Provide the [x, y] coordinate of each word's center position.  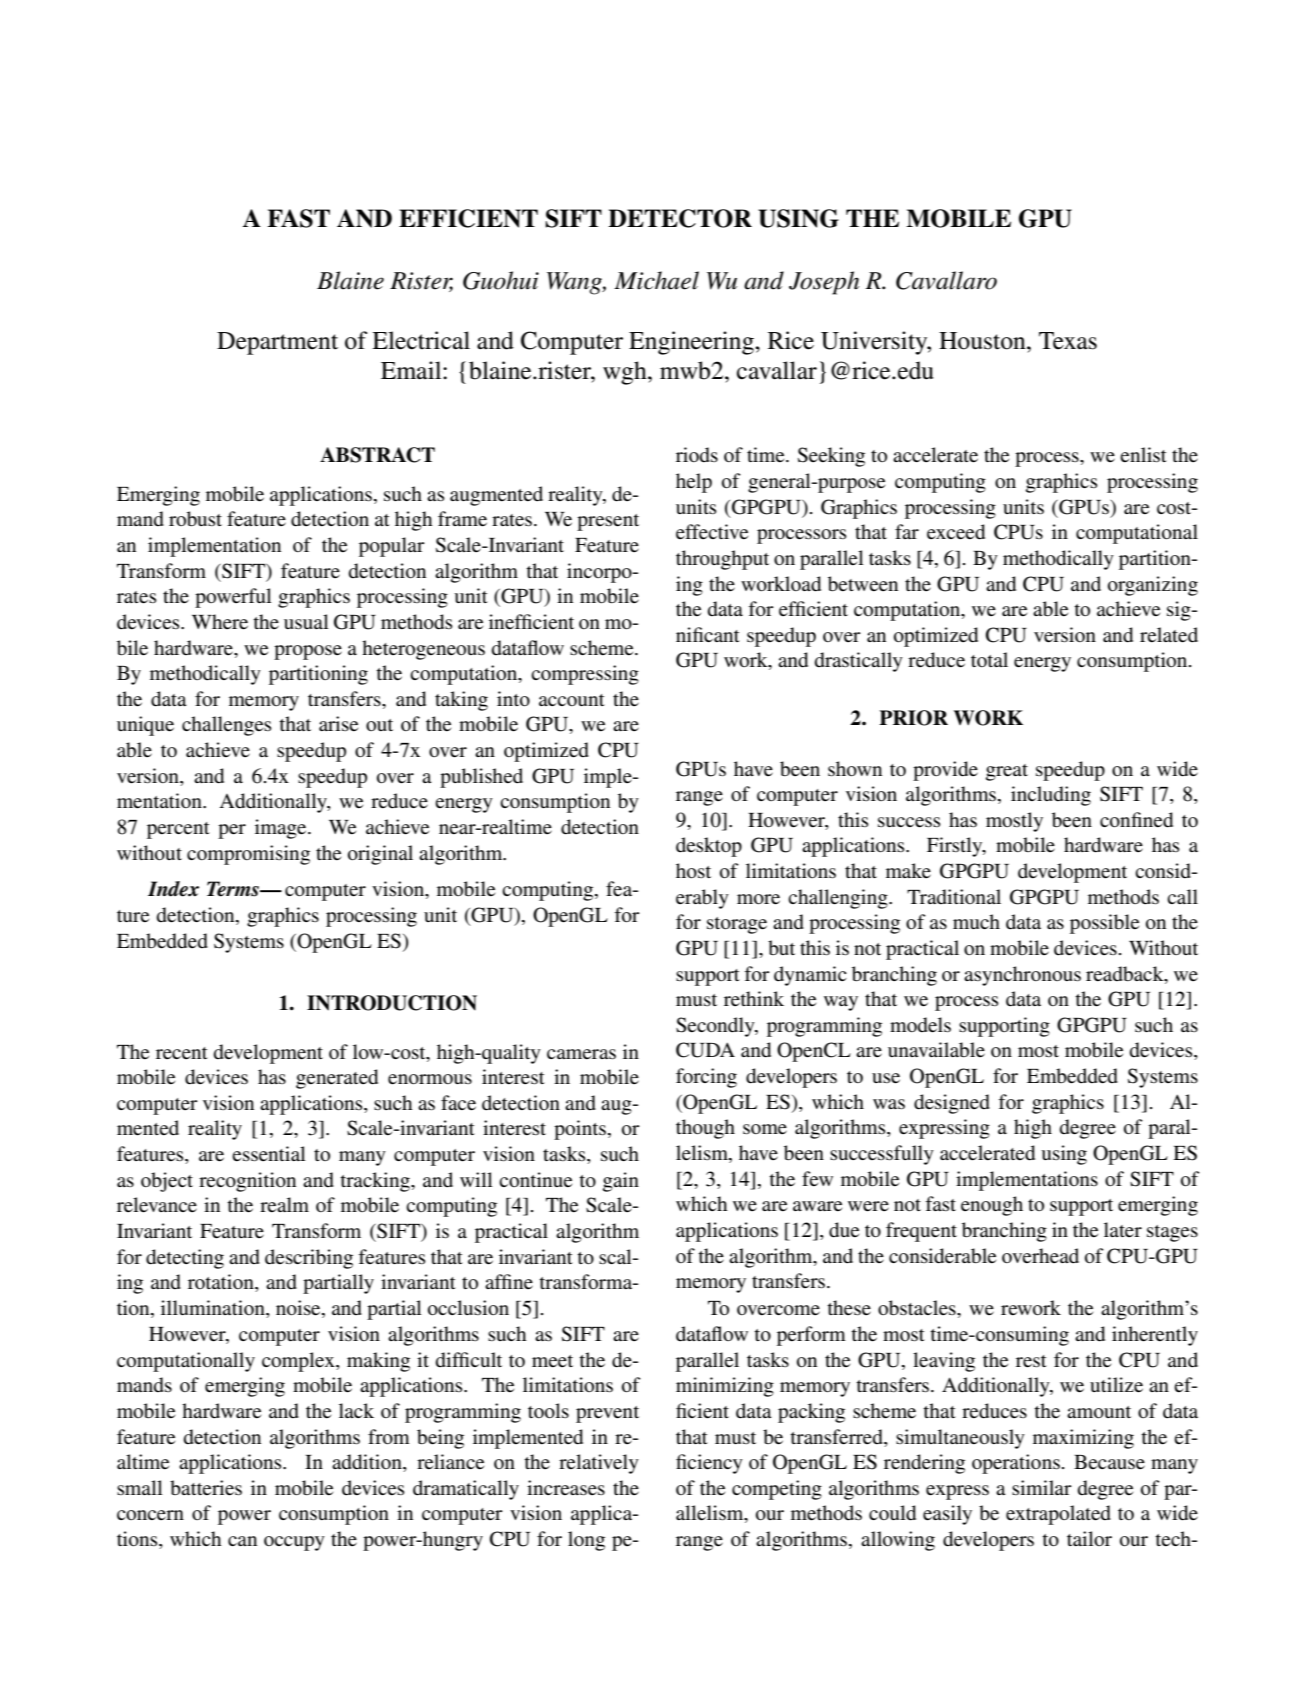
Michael [656, 280]
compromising [248, 855]
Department [277, 343]
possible [1104, 924]
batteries [206, 1488]
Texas [1068, 341]
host [693, 871]
